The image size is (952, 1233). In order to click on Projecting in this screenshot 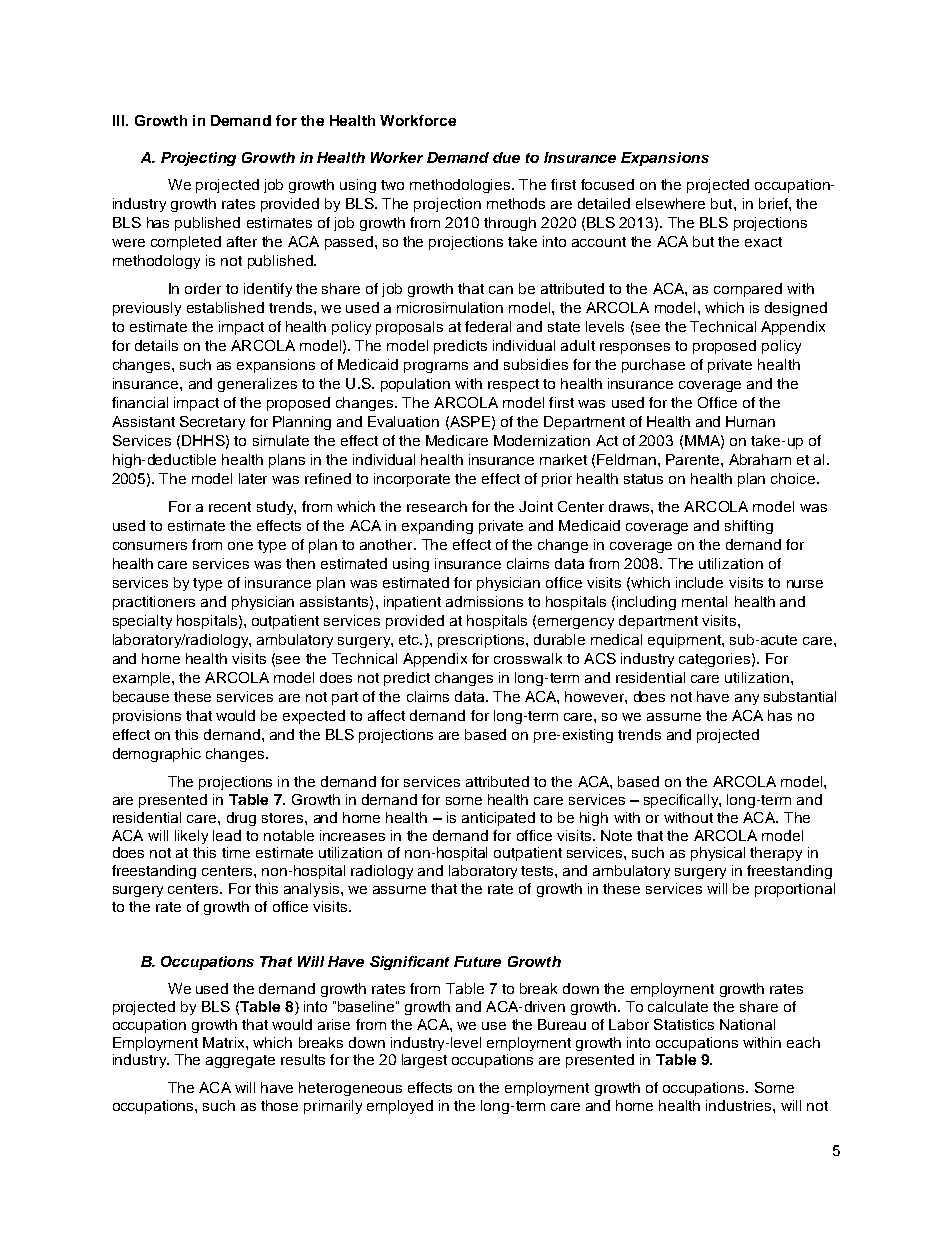, I will do `click(198, 159)`.
